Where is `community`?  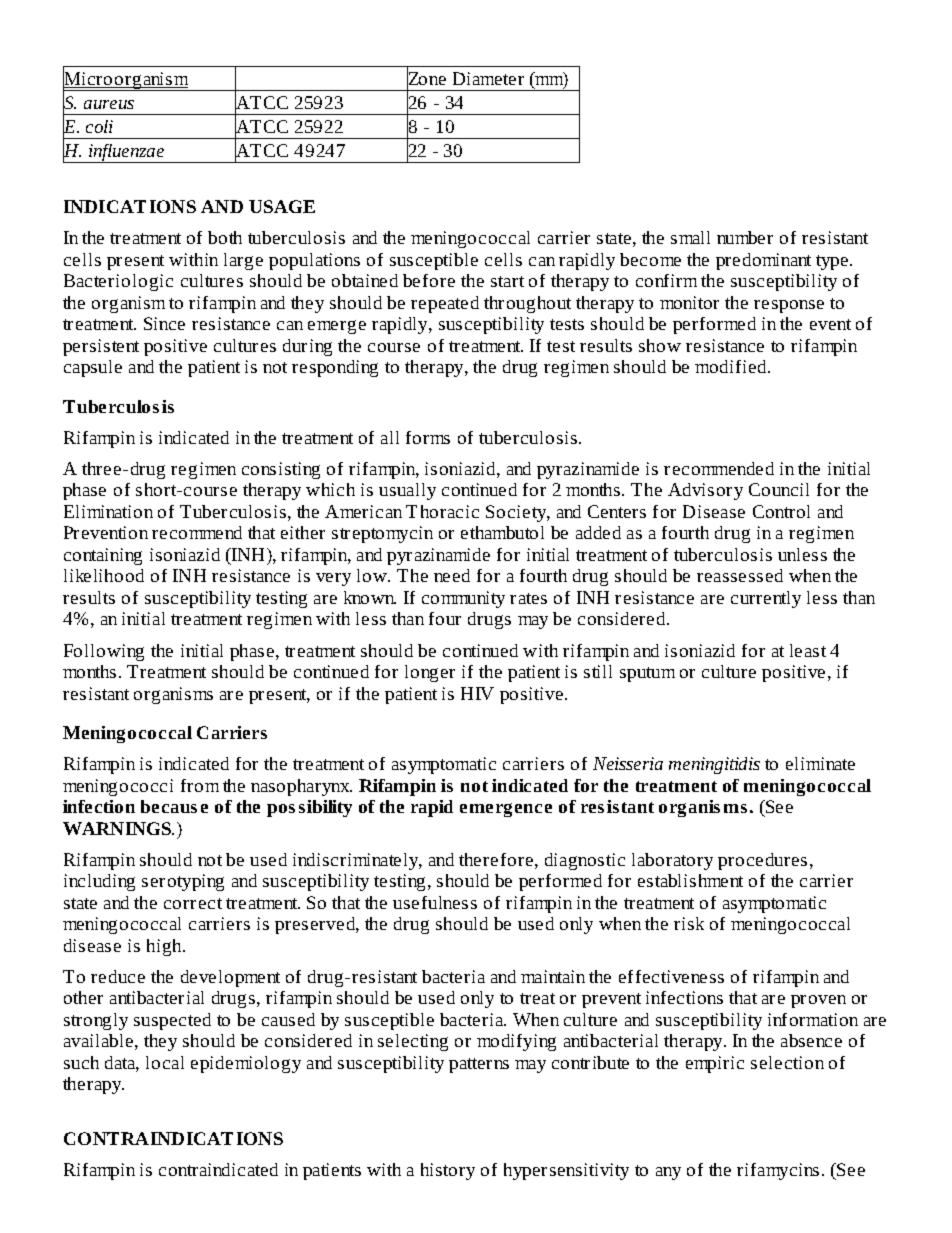
community is located at coordinates (463, 599).
